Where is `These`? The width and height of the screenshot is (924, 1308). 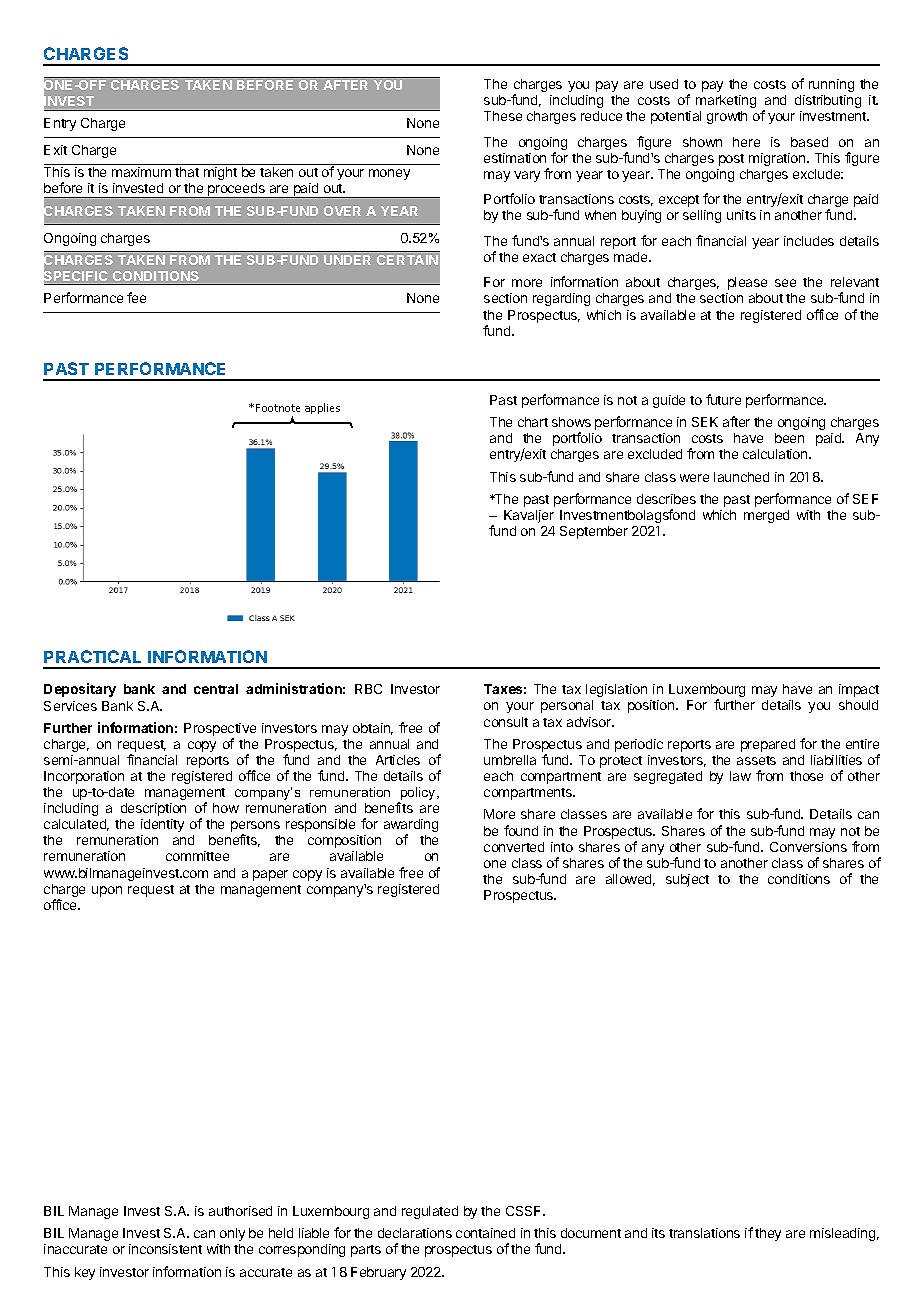
These is located at coordinates (503, 116).
